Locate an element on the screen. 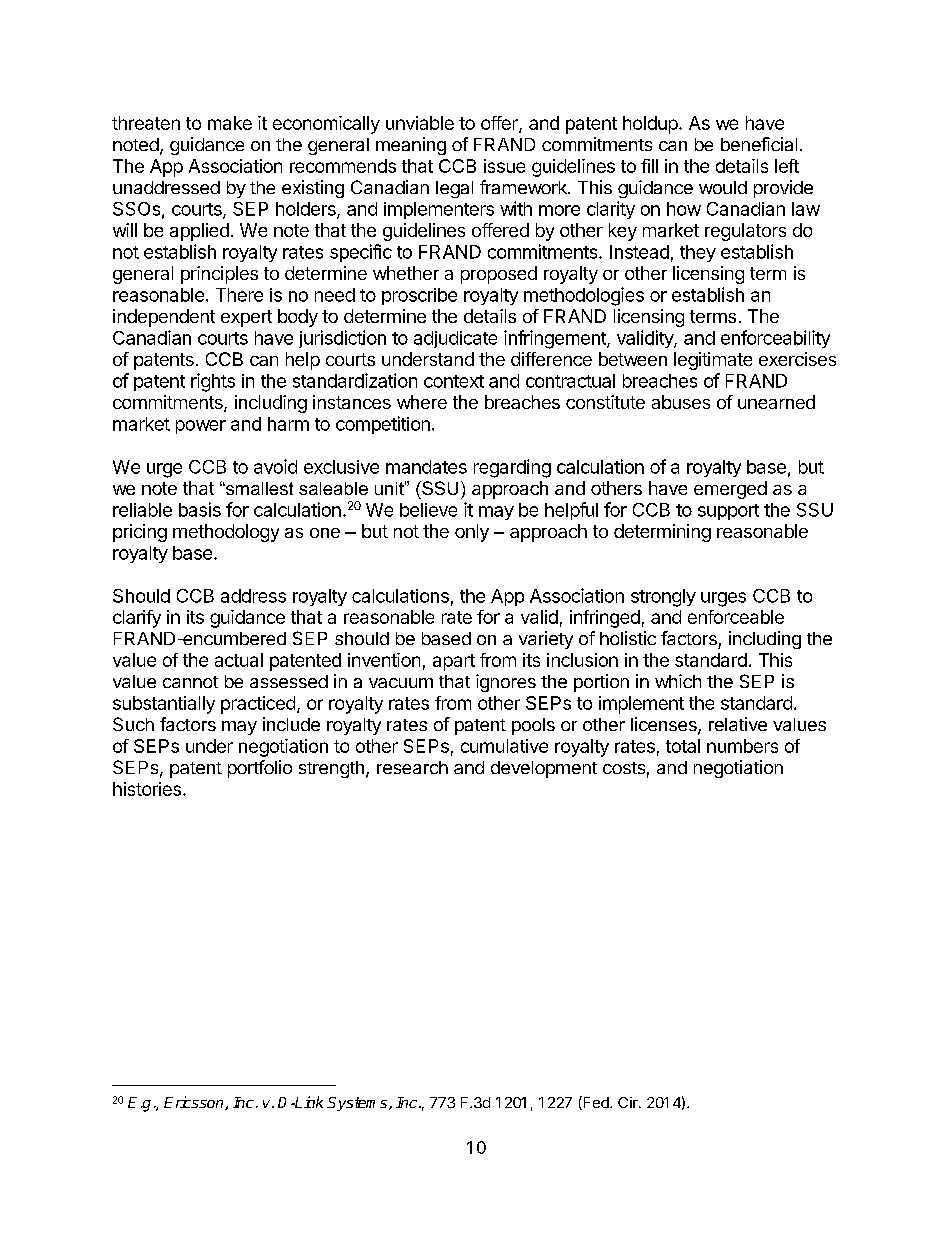 This screenshot has height=1233, width=952. context is located at coordinates (454, 381).
